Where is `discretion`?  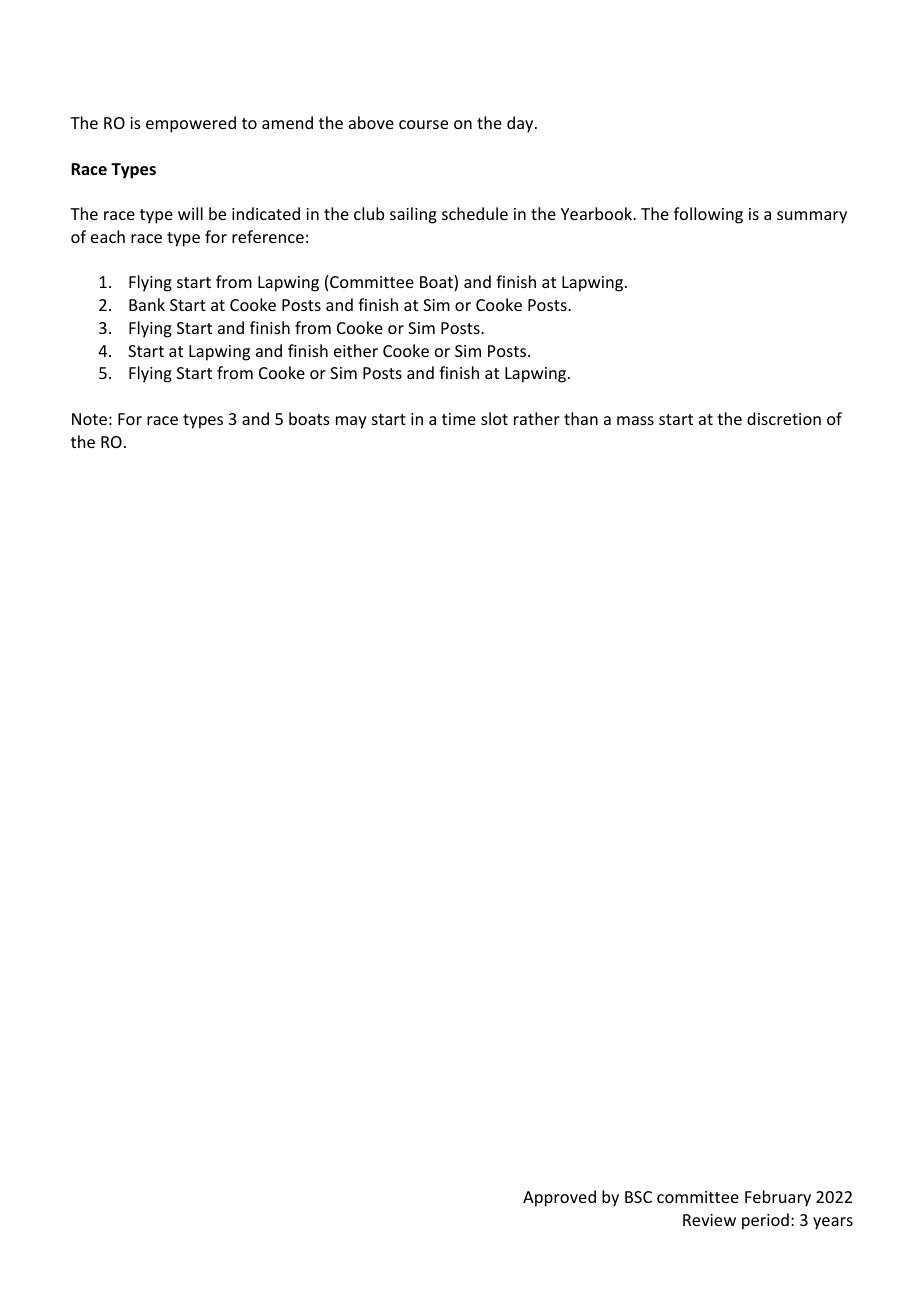
discretion is located at coordinates (784, 418).
